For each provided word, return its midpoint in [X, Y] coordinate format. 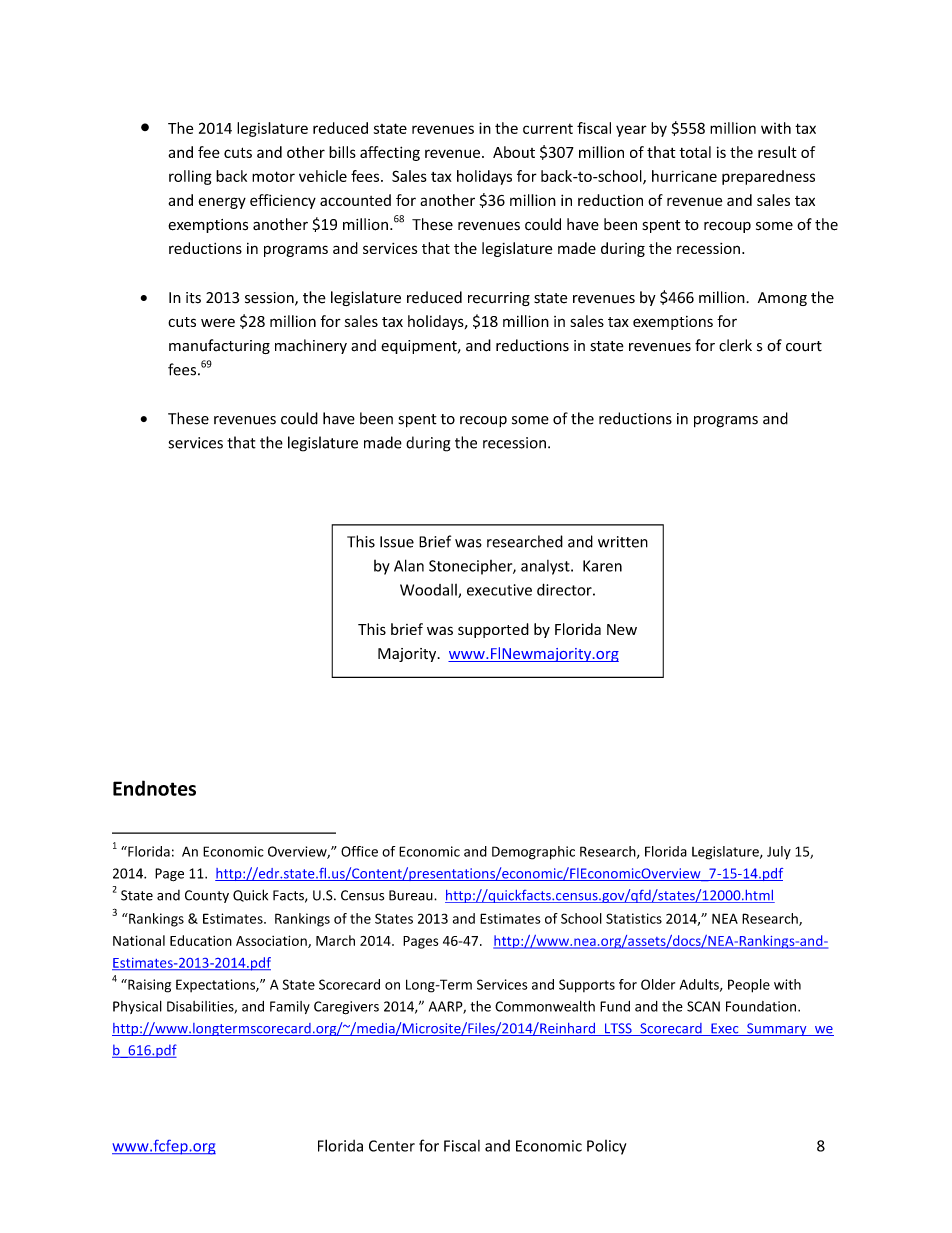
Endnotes [154, 788]
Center [392, 1146]
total [695, 152]
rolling [190, 177]
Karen [602, 566]
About [514, 152]
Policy [606, 1147]
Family [290, 1007]
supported [493, 630]
